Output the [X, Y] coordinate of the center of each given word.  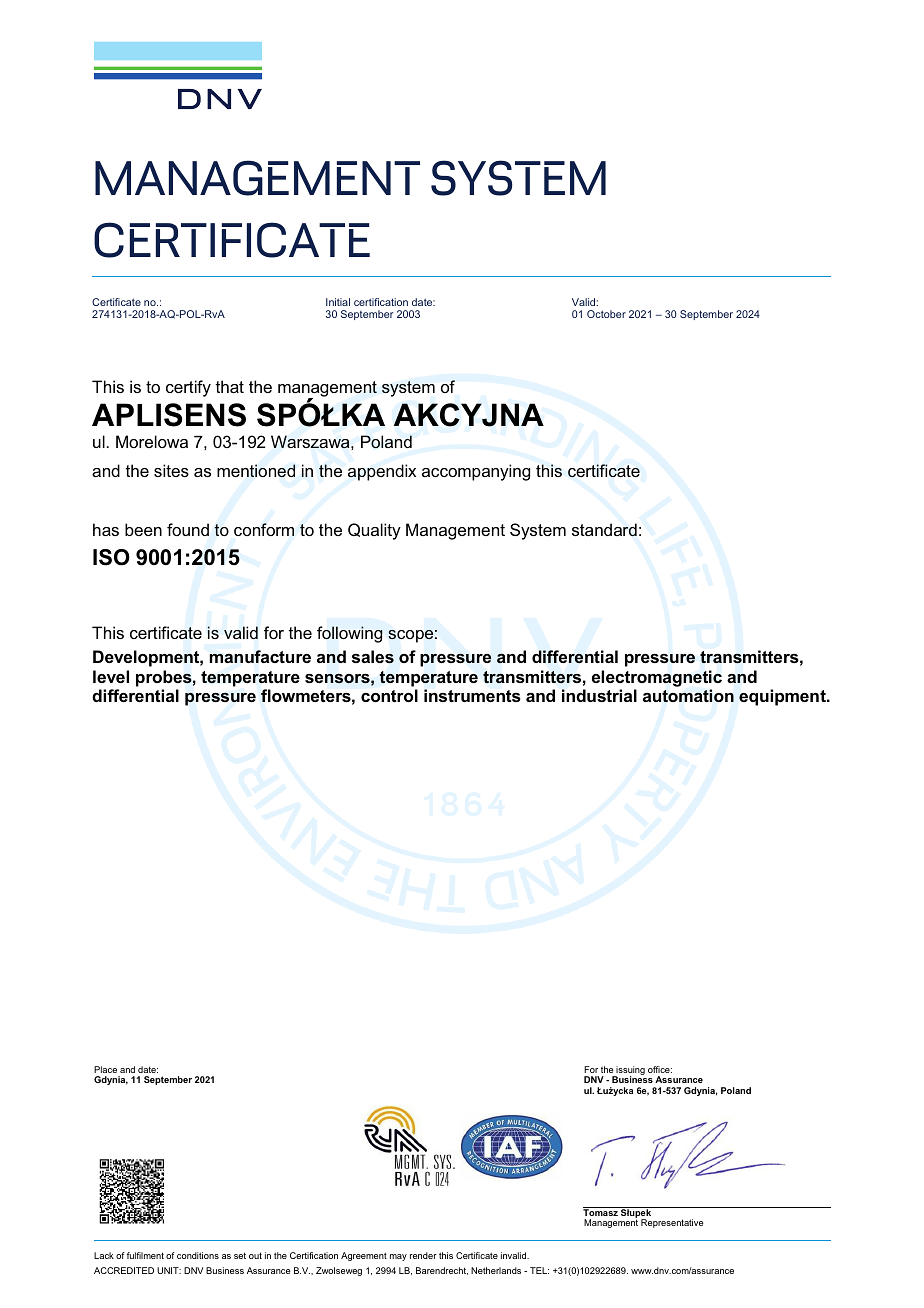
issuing [630, 1071]
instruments [472, 695]
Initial [338, 302]
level [111, 676]
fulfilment [145, 1255]
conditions [198, 1255]
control [389, 695]
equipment [783, 697]
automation [688, 695]
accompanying [476, 472]
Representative [672, 1223]
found [188, 529]
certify [188, 388]
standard [604, 530]
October [606, 314]
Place [105, 1069]
